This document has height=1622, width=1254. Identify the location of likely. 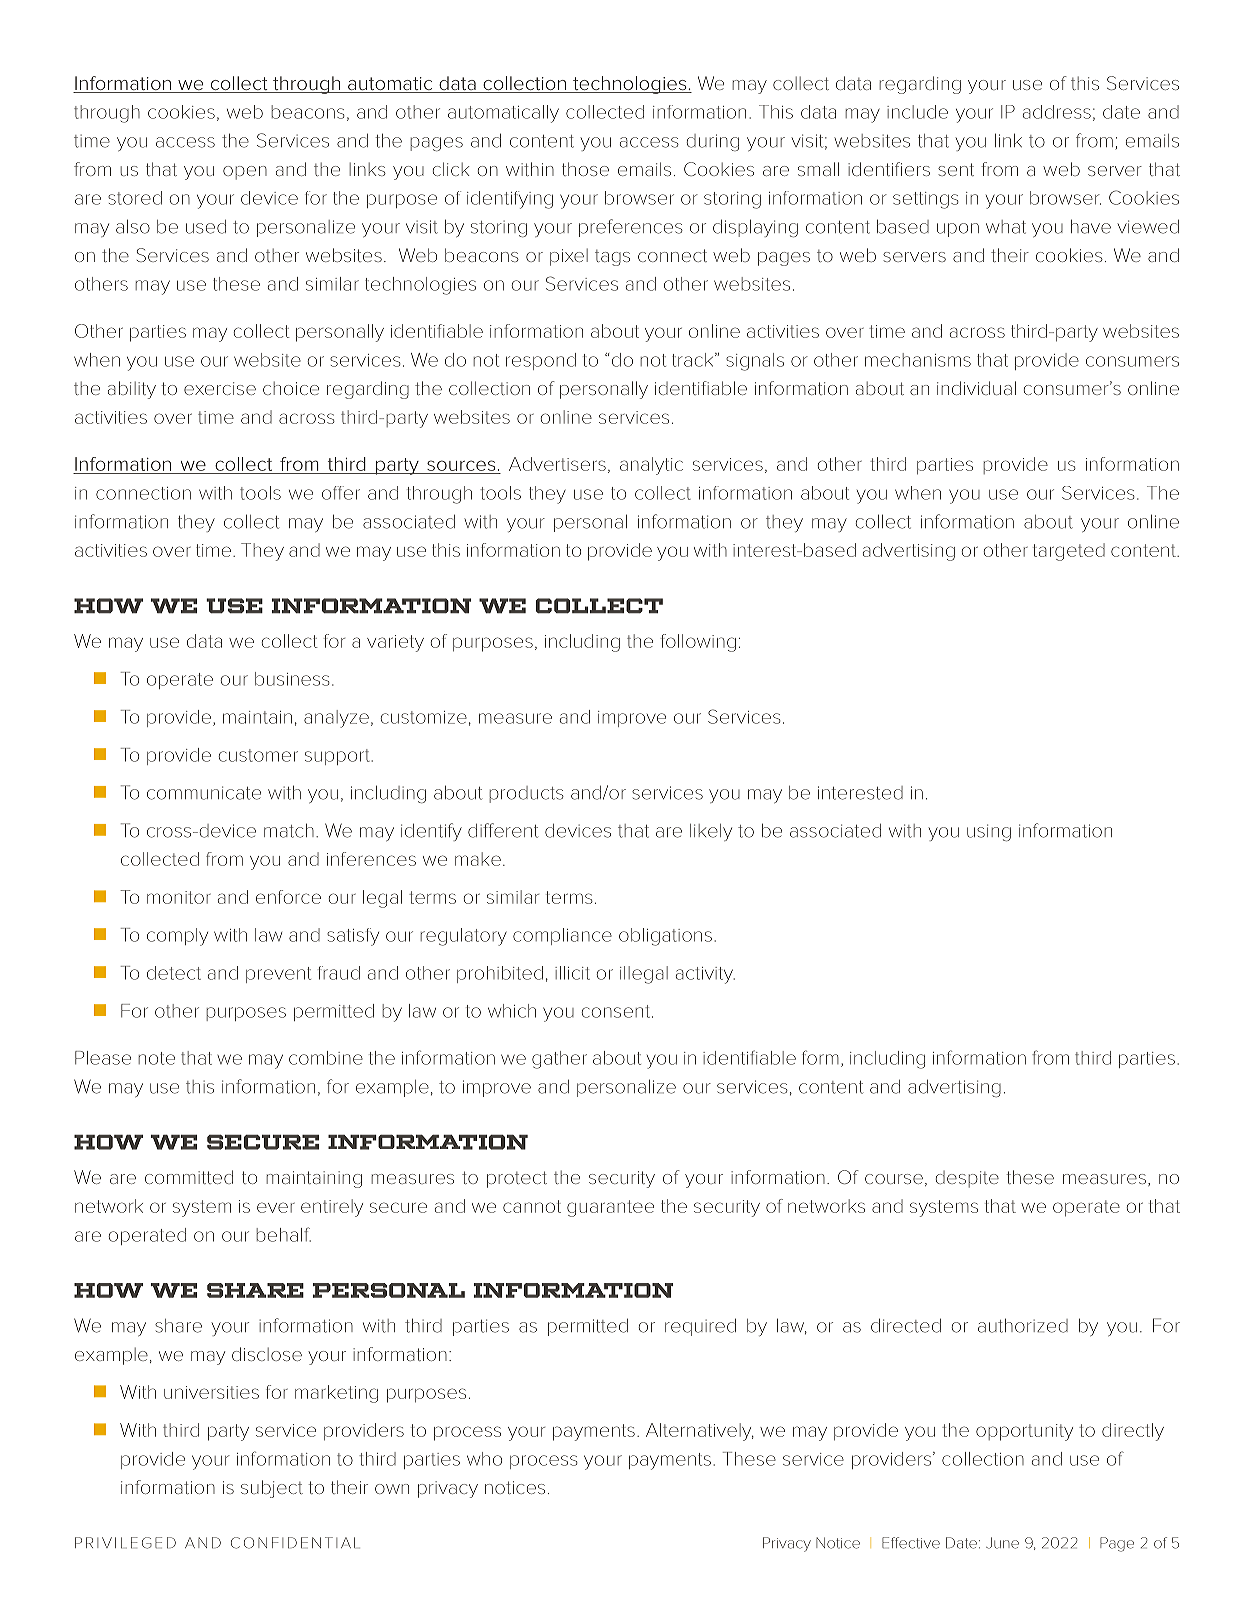
(711, 832).
